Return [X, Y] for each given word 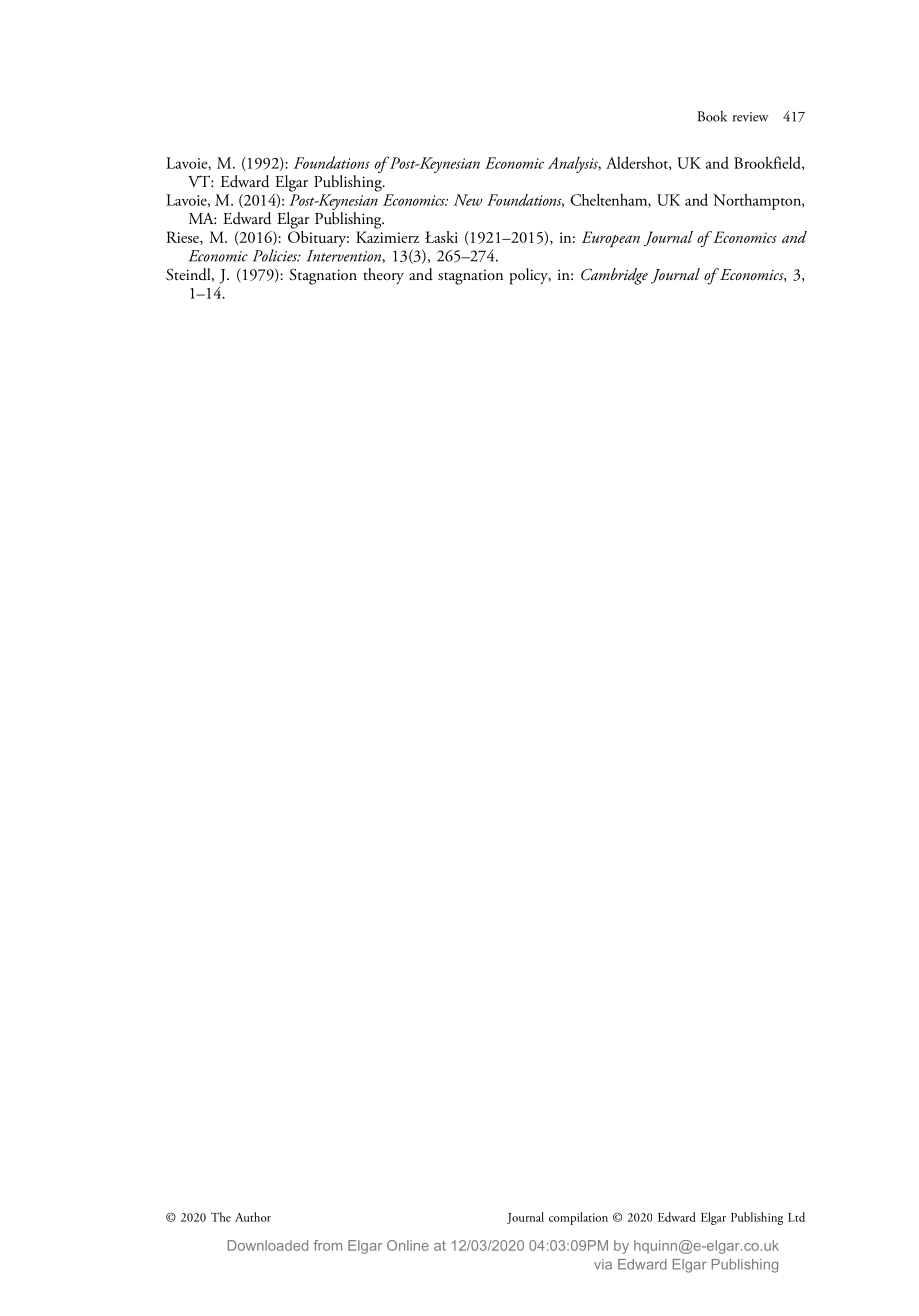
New [468, 200]
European [611, 239]
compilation [578, 1218]
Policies [276, 255]
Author [253, 1217]
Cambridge [614, 276]
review [751, 117]
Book [712, 116]
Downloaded [268, 1245]
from [328, 1245]
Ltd [796, 1217]
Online [408, 1245]
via [603, 1264]
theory [383, 276]
